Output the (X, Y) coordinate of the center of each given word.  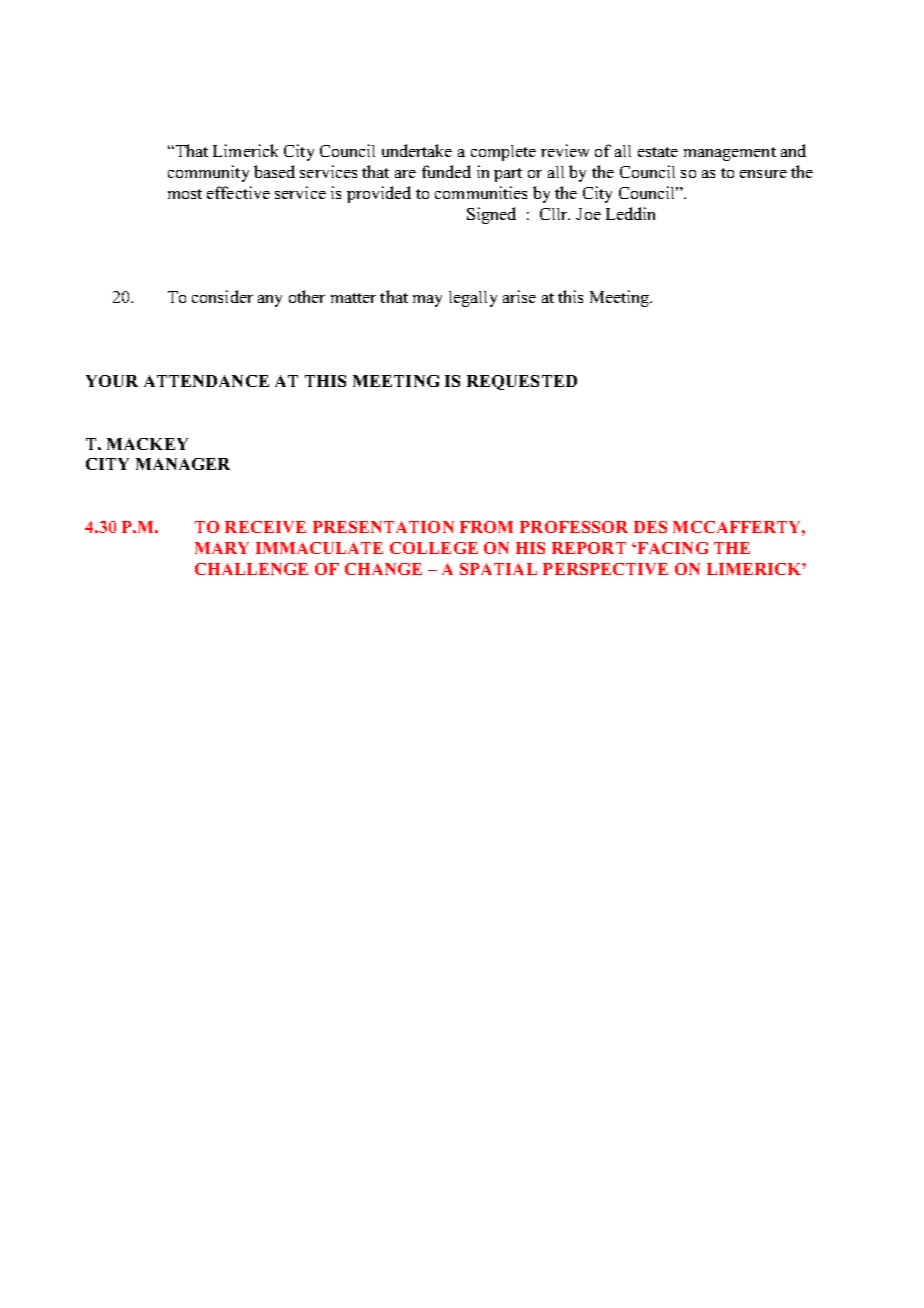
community (208, 173)
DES (650, 527)
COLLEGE (434, 548)
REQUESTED (522, 382)
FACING (673, 548)
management (730, 154)
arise (519, 296)
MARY (222, 548)
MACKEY (147, 444)
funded (446, 171)
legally (473, 299)
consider (222, 296)
